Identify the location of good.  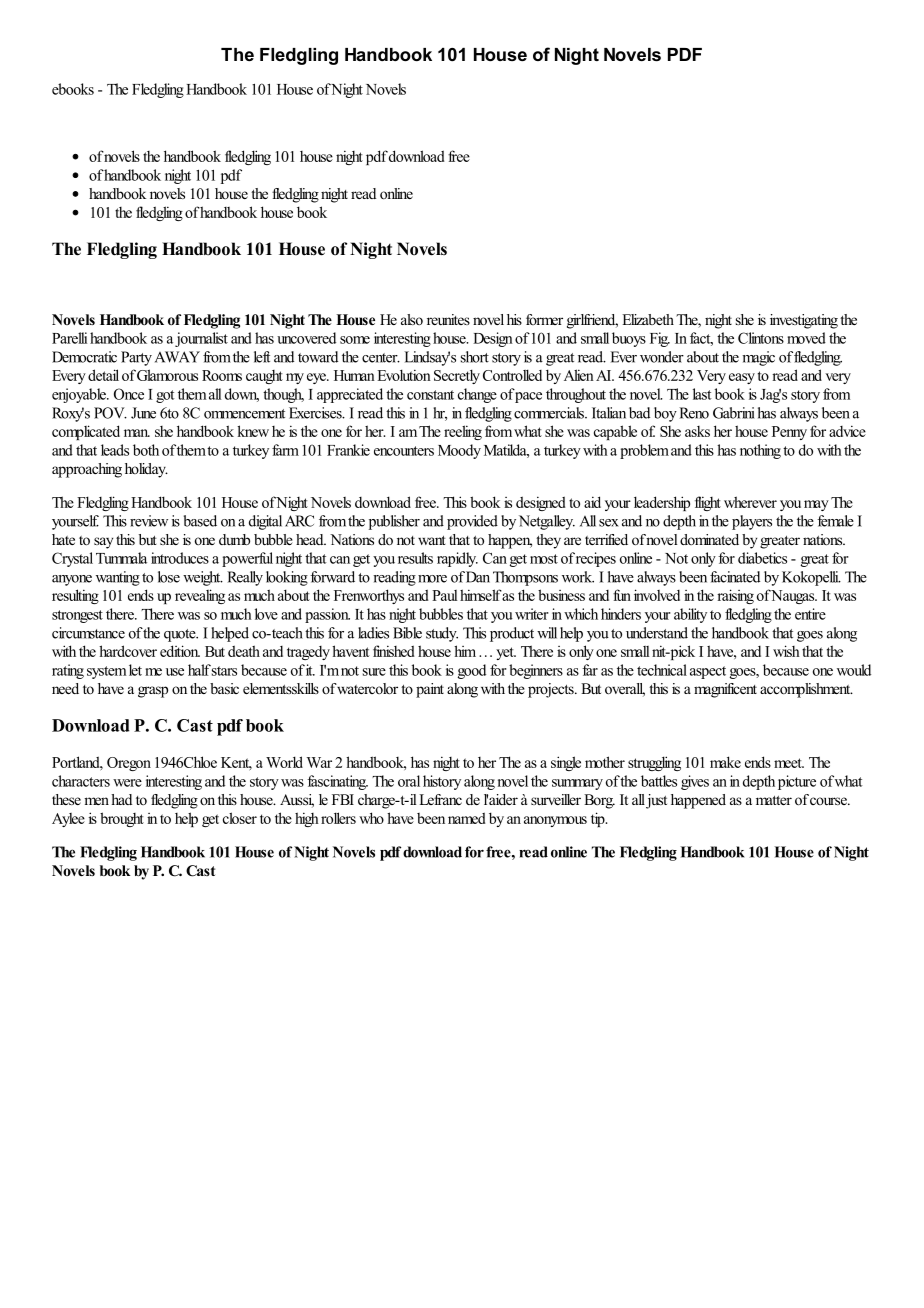
(472, 671).
